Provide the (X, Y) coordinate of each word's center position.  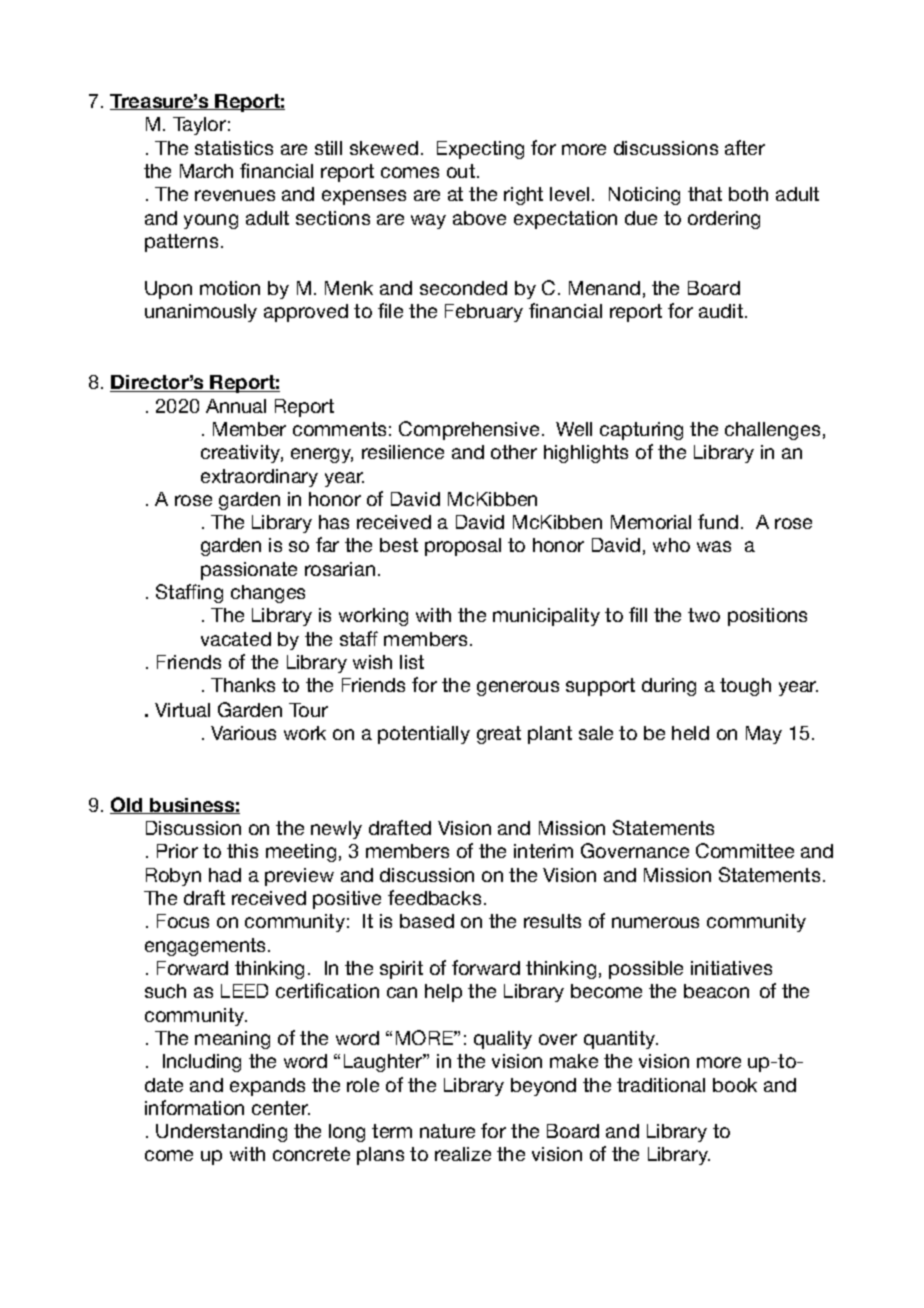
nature (447, 1131)
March (206, 171)
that (705, 194)
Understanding (221, 1133)
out (461, 171)
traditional (661, 1085)
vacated (236, 639)
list (412, 662)
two (704, 615)
